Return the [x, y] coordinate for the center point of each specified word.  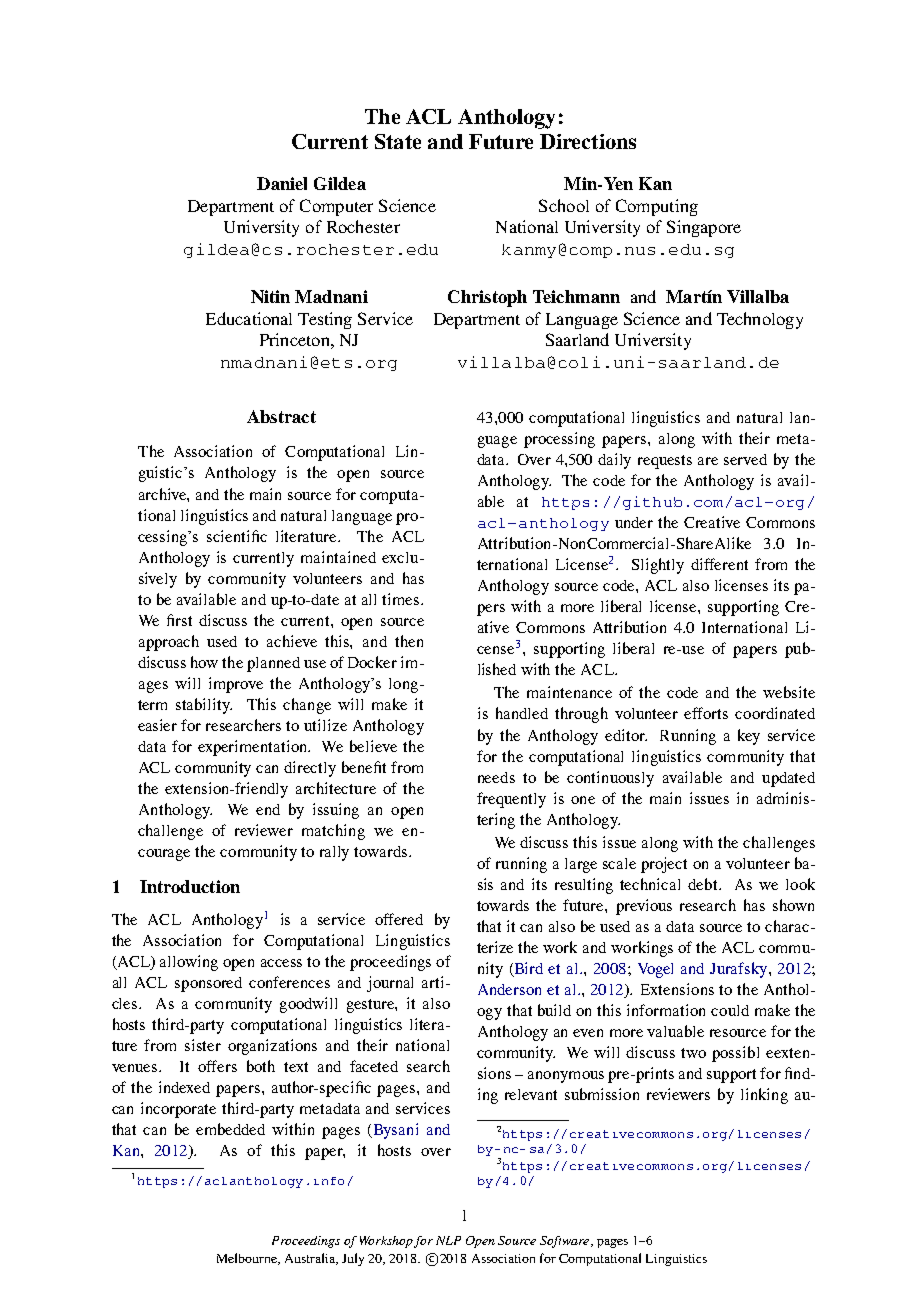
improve [236, 685]
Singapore [704, 228]
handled [522, 713]
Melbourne [248, 1259]
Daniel [282, 183]
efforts [706, 713]
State [398, 141]
